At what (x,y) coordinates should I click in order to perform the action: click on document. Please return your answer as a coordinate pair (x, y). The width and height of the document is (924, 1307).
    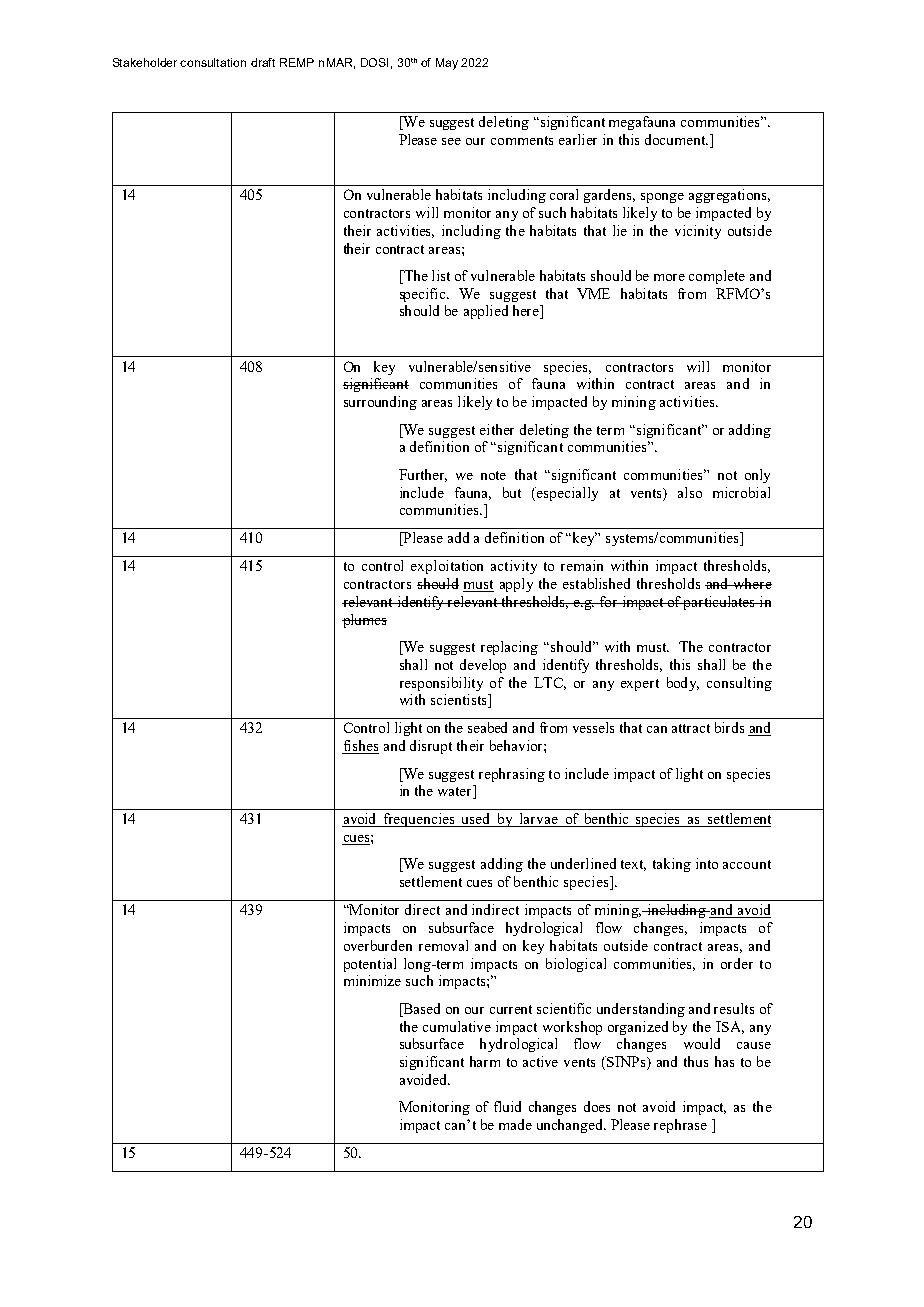
    Looking at the image, I should click on (676, 139).
